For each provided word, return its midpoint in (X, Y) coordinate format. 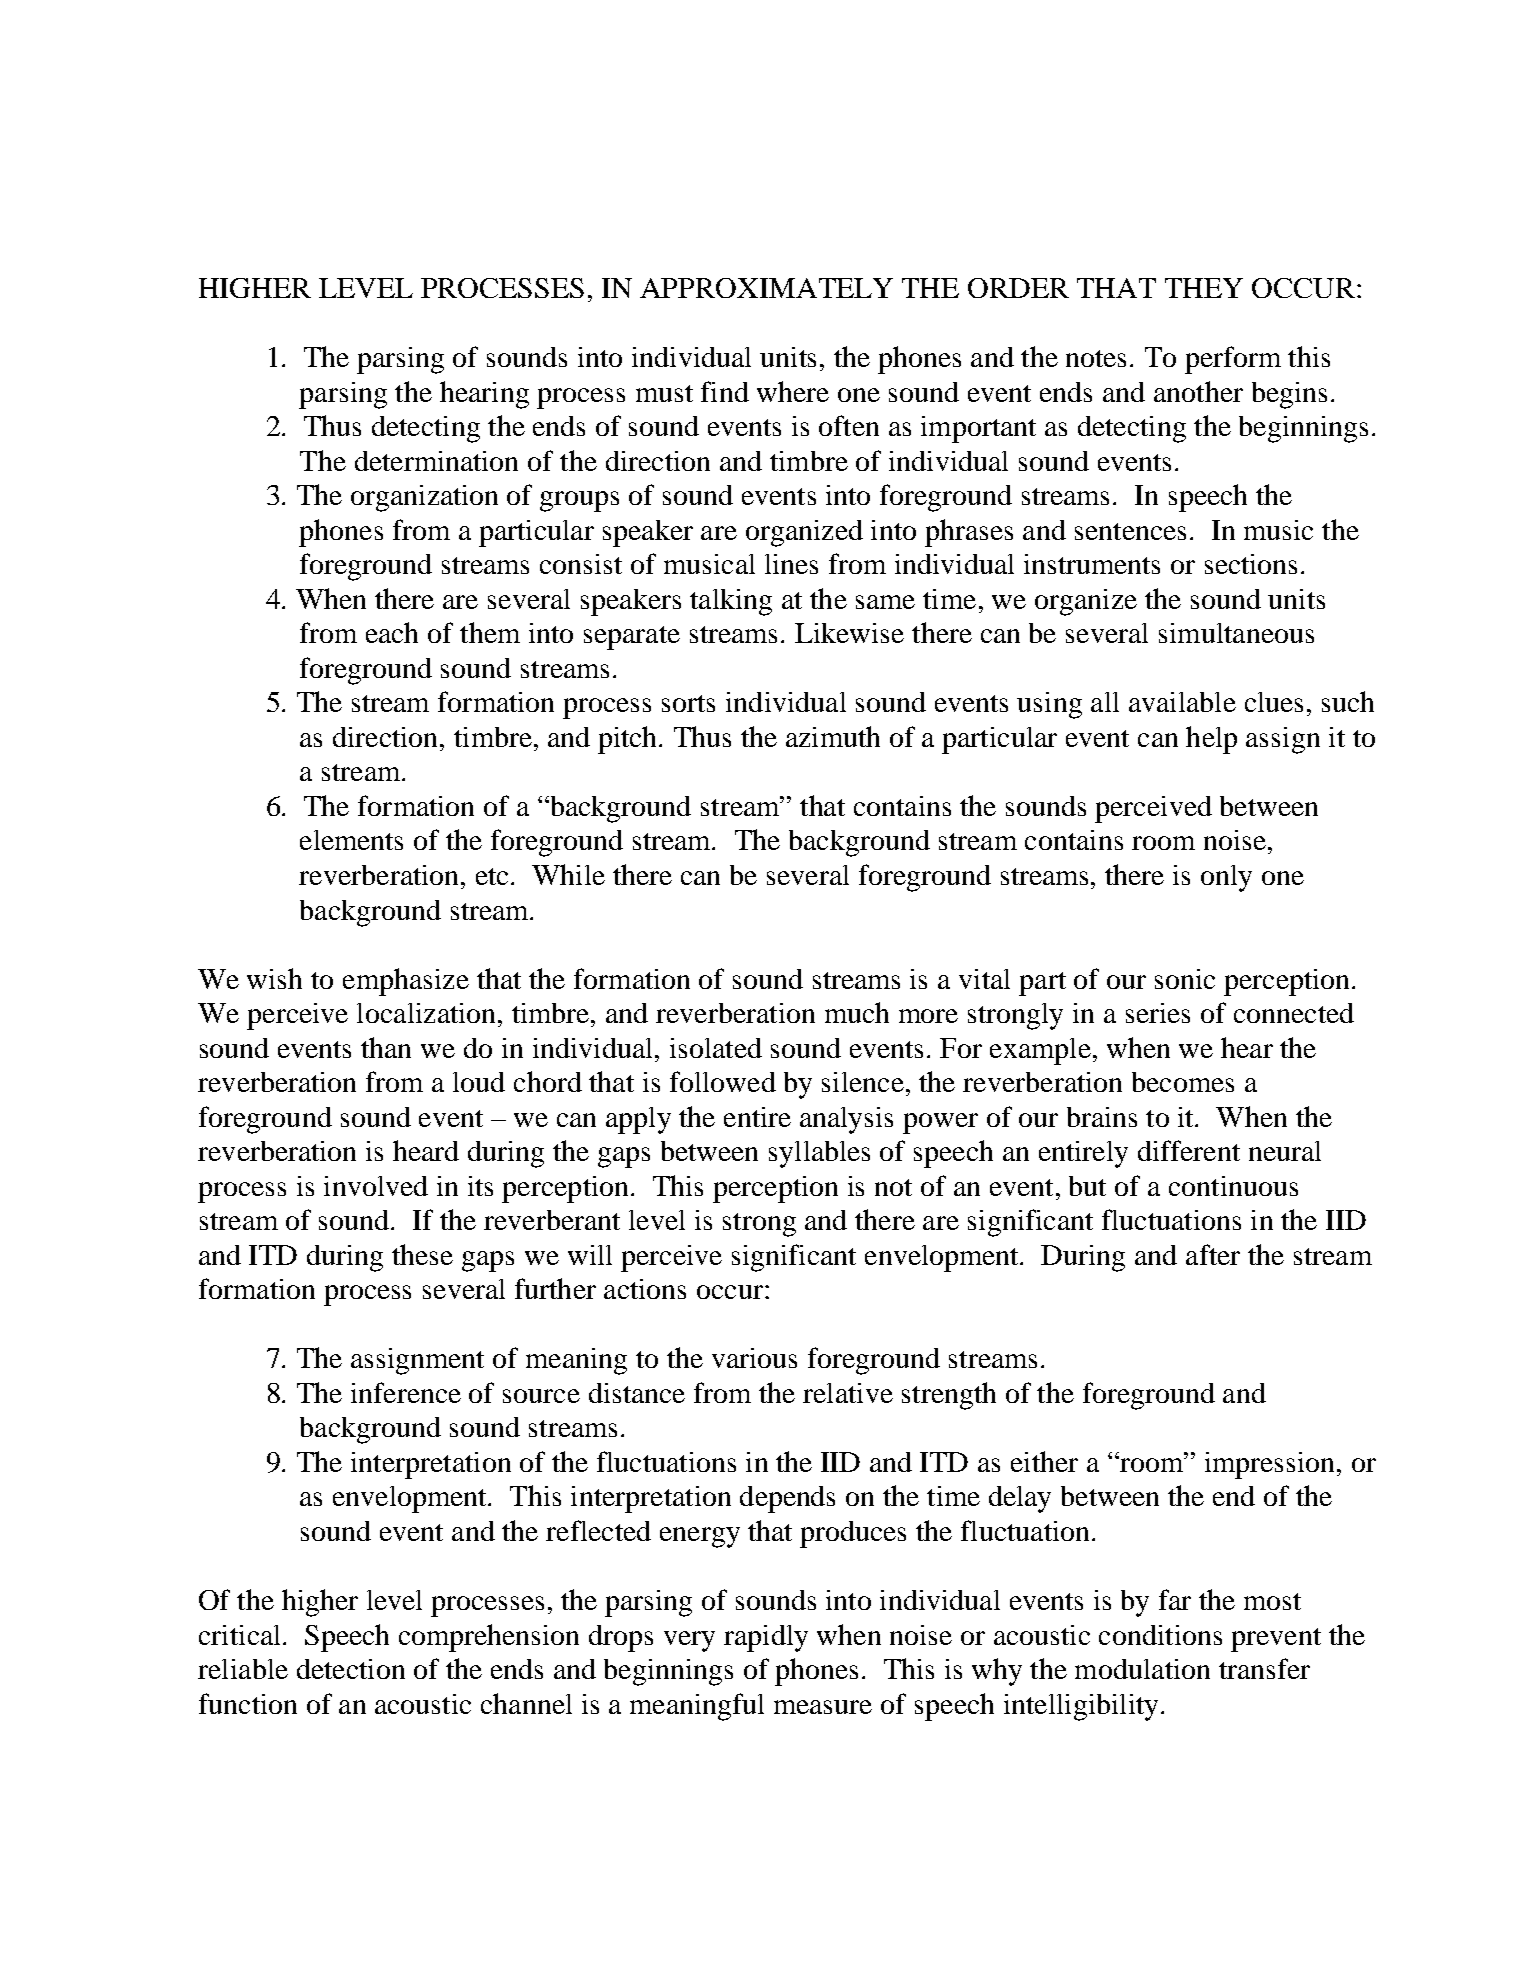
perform (1233, 360)
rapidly (766, 1638)
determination (436, 461)
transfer (1264, 1668)
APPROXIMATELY (766, 288)
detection (351, 1669)
